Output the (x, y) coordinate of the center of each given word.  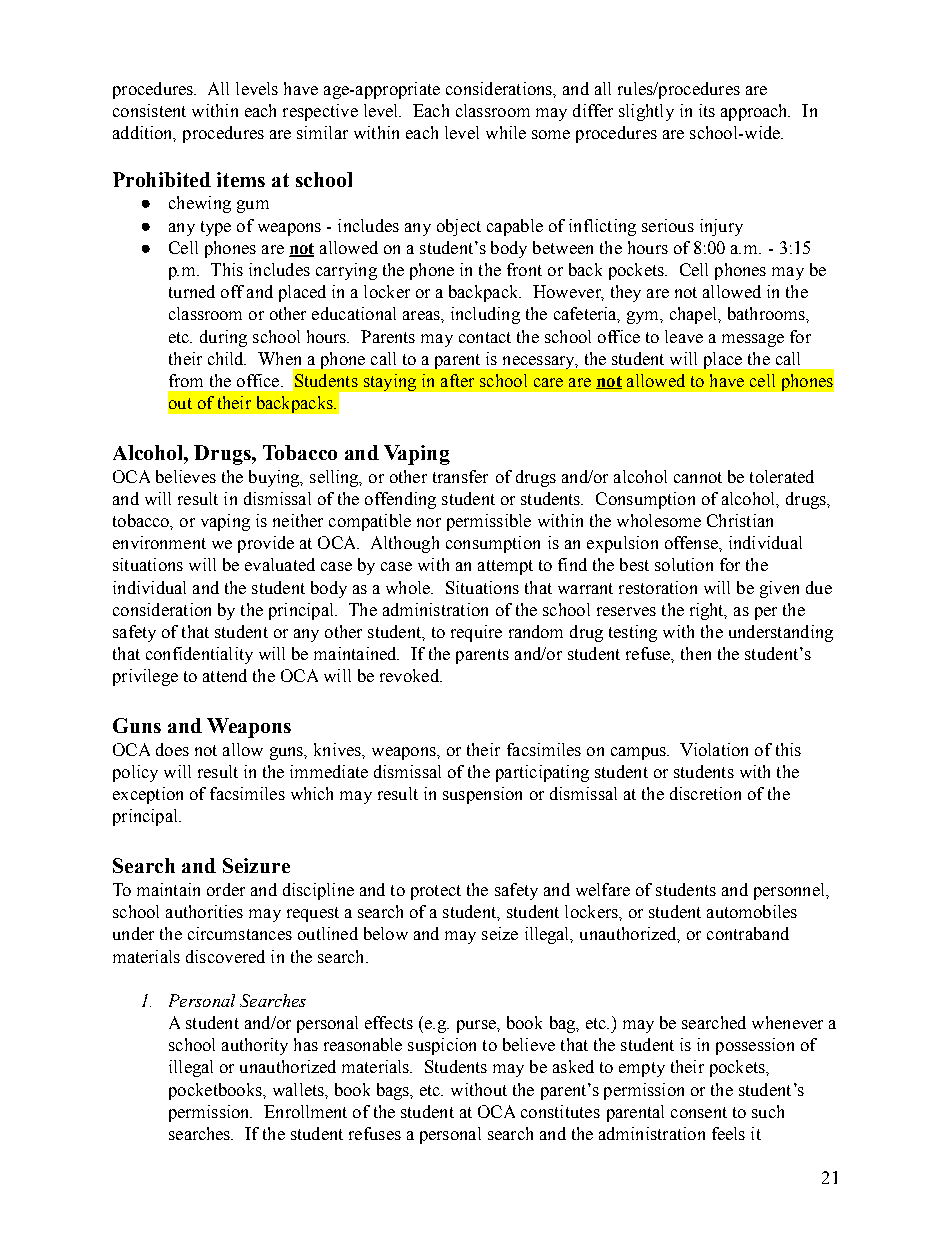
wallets (299, 1089)
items (241, 179)
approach (755, 112)
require (476, 633)
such (768, 1111)
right (708, 611)
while (506, 132)
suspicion (442, 1046)
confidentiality (199, 655)
